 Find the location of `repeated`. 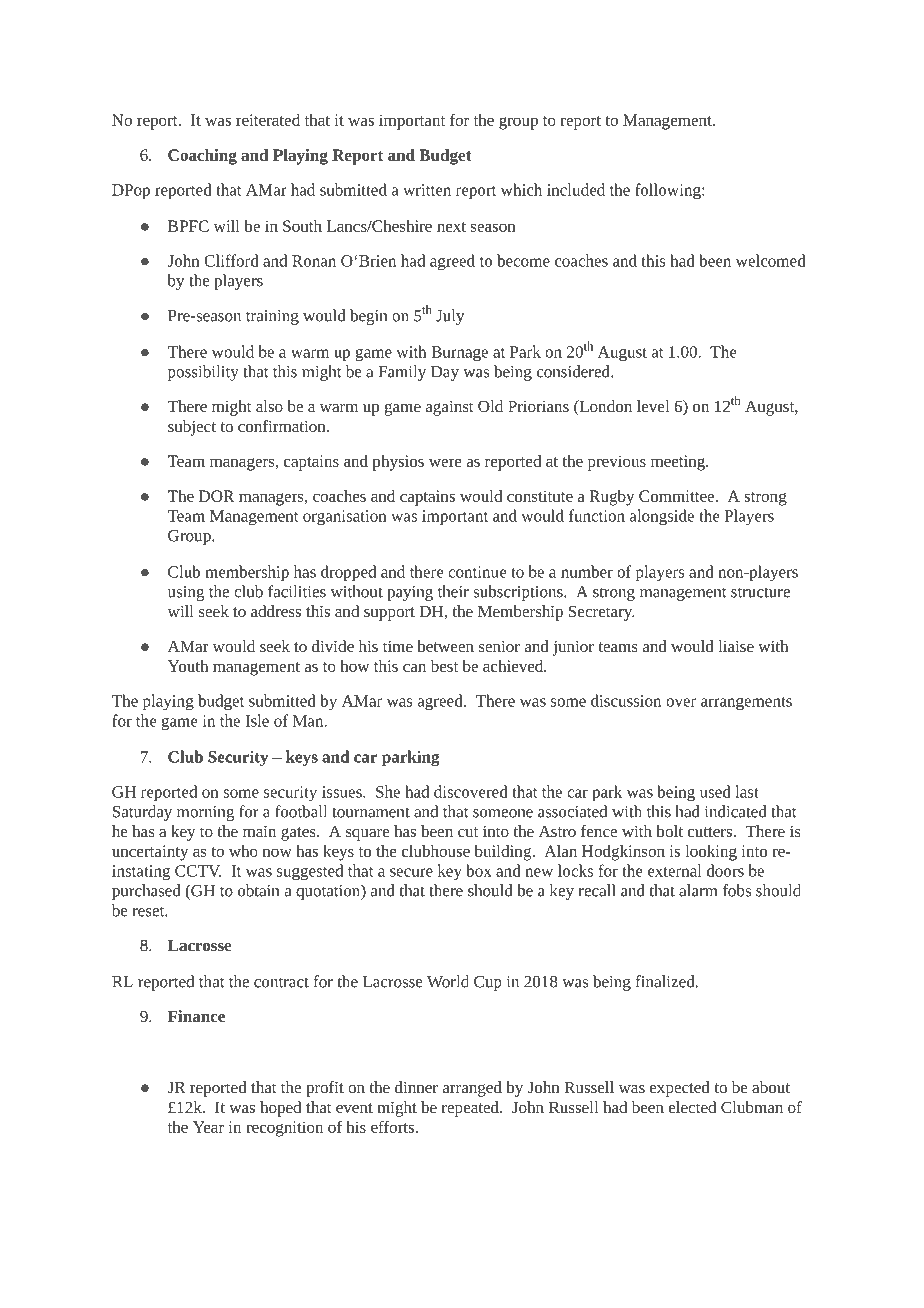

repeated is located at coordinates (471, 1109).
